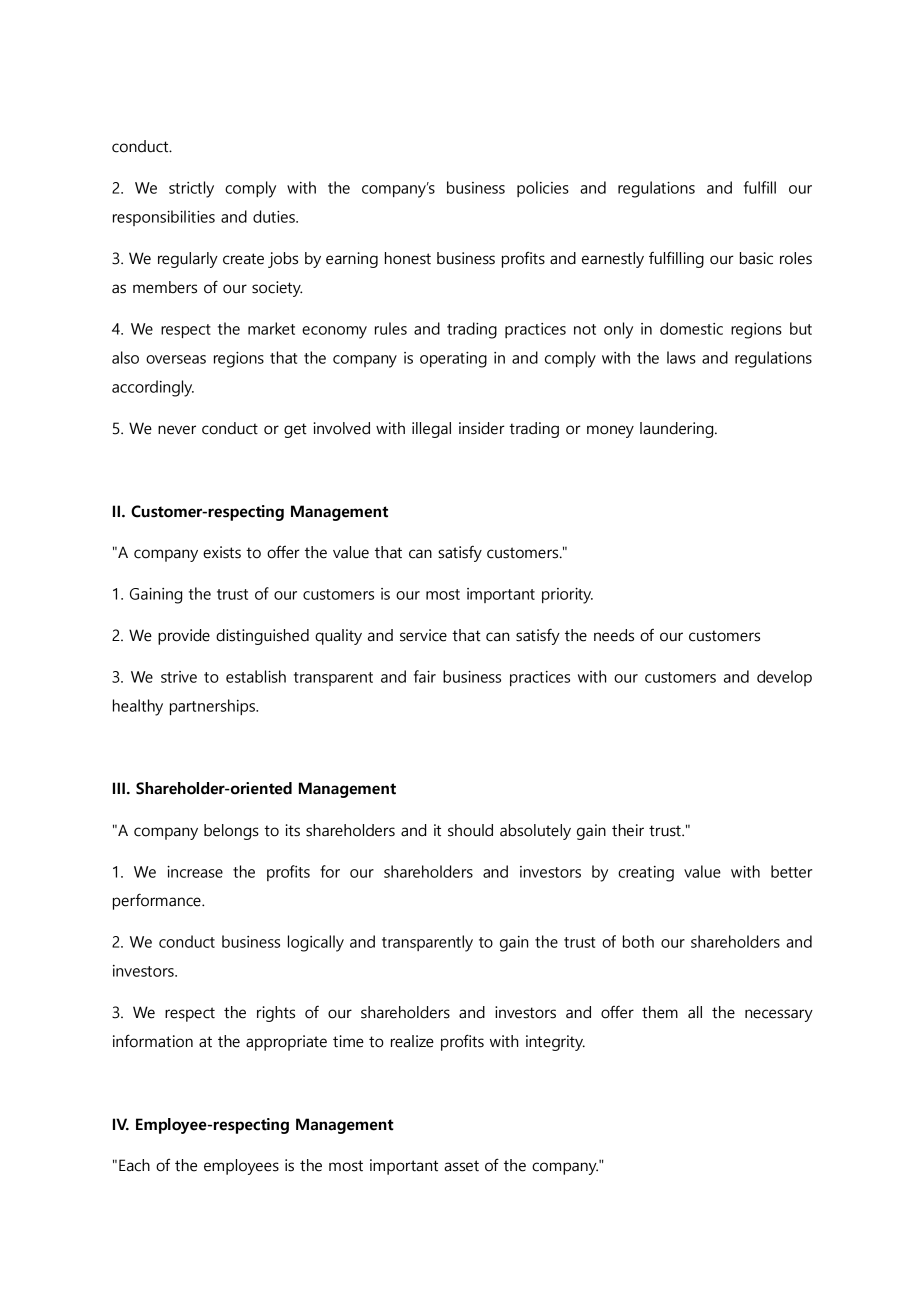 Image resolution: width=924 pixels, height=1308 pixels. I want to click on honest, so click(408, 258).
